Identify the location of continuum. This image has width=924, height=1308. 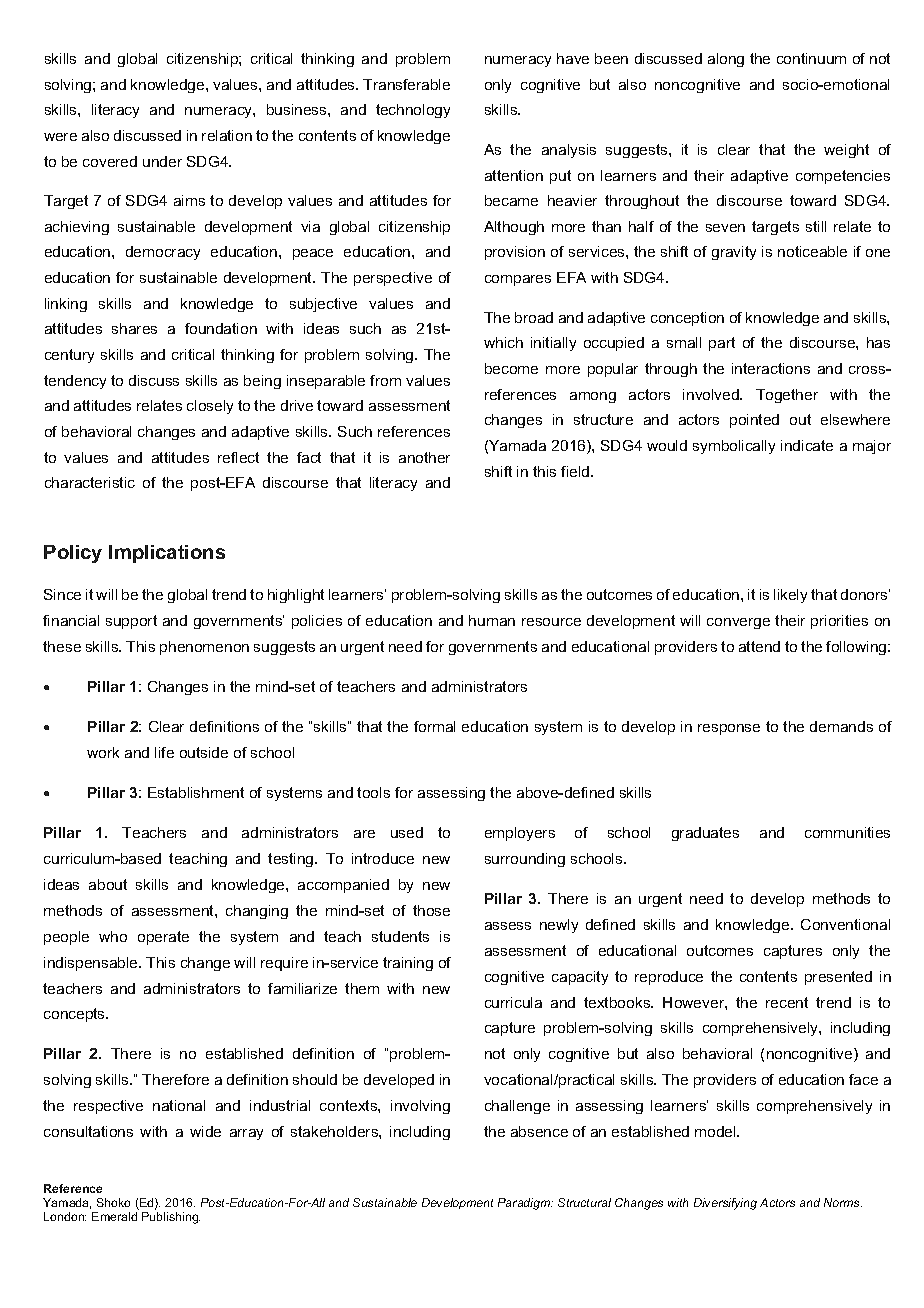
(811, 58).
